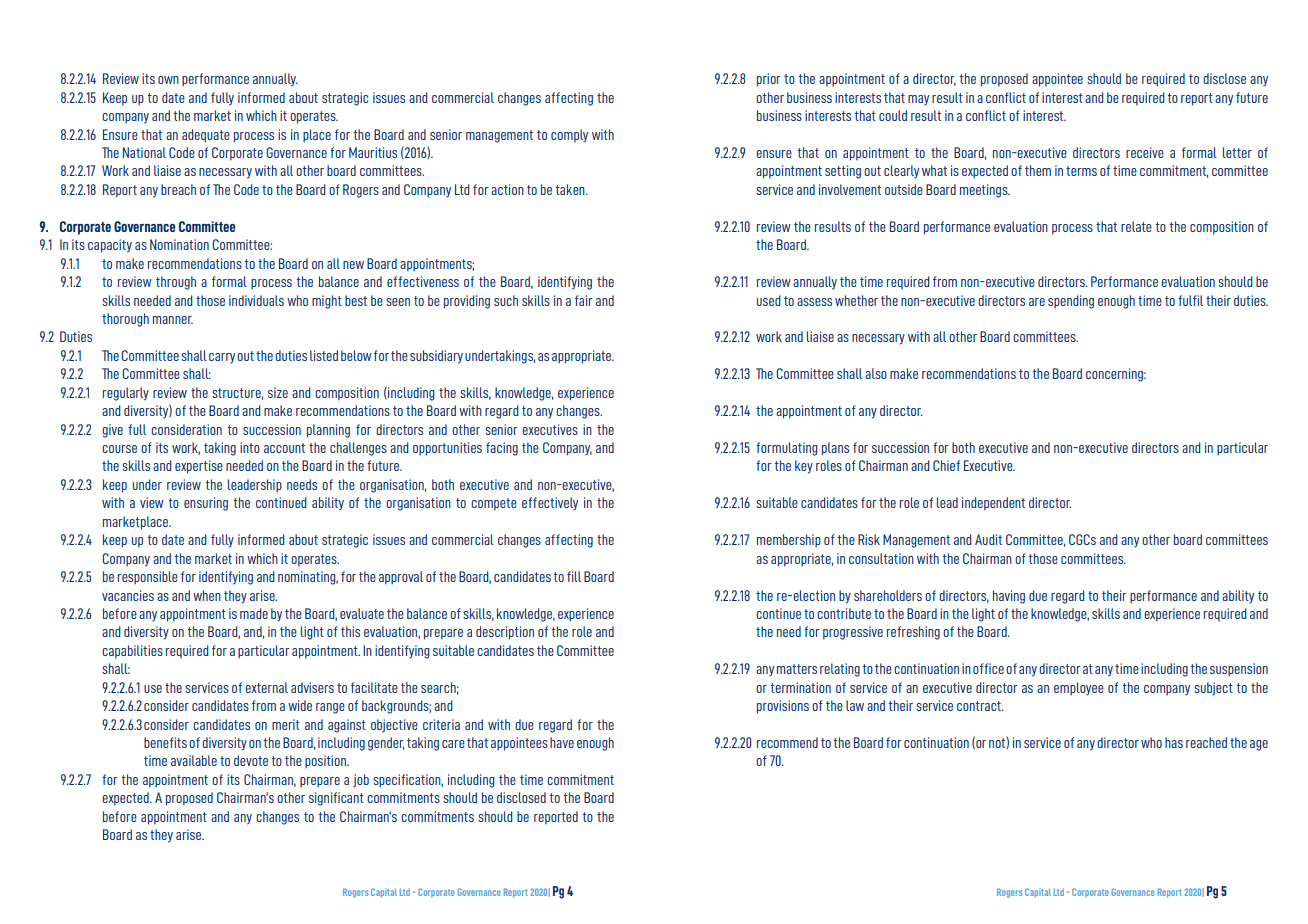 Image resolution: width=1308 pixels, height=924 pixels. Describe the element at coordinates (168, 80) in the page. I see `own` at that location.
